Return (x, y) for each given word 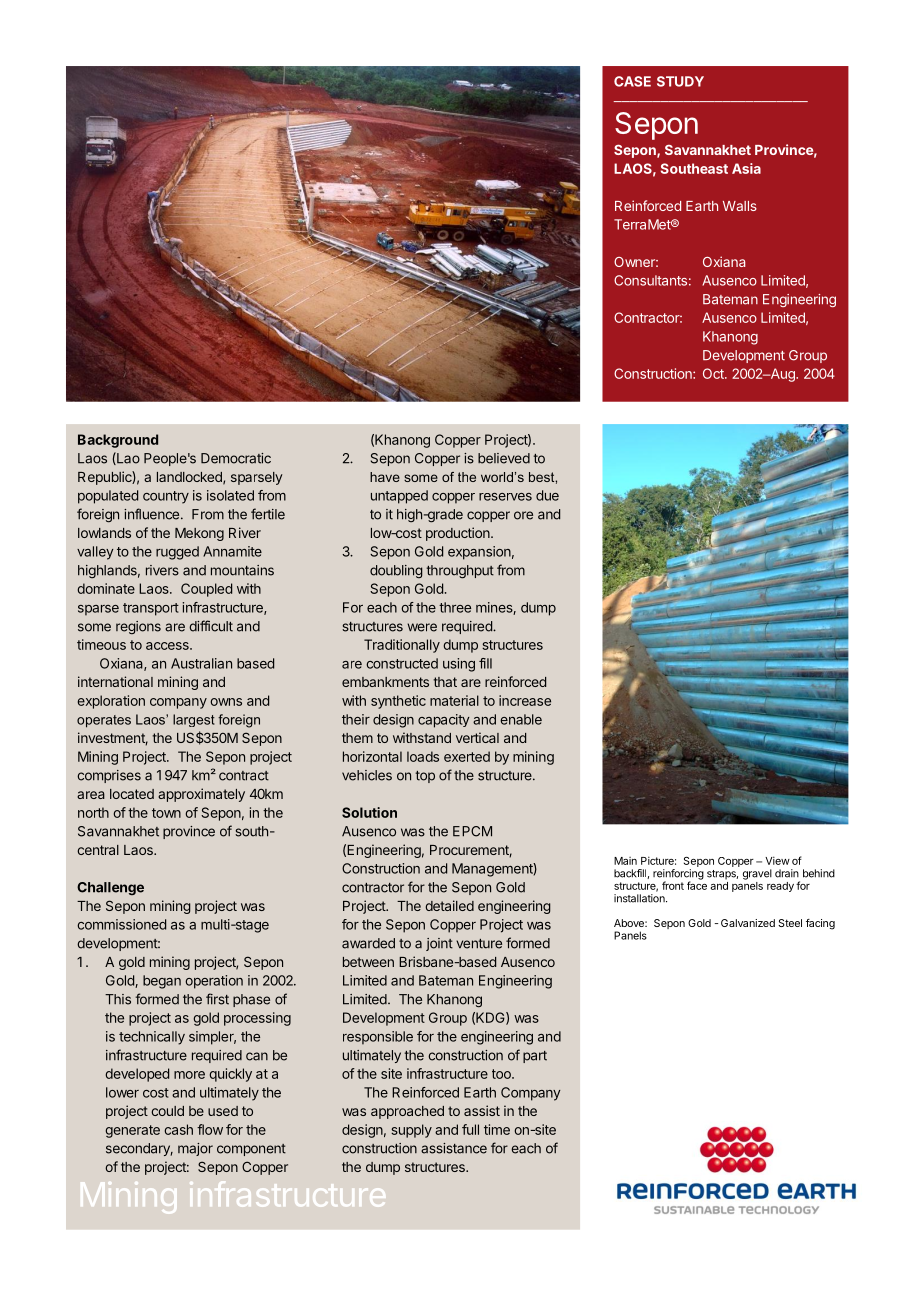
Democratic (236, 458)
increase (525, 700)
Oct (714, 373)
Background (118, 441)
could (167, 1111)
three (455, 607)
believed (504, 458)
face (697, 884)
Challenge (110, 888)
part (535, 1057)
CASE (632, 81)
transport (151, 609)
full (470, 1129)
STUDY (680, 81)
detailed (449, 905)
